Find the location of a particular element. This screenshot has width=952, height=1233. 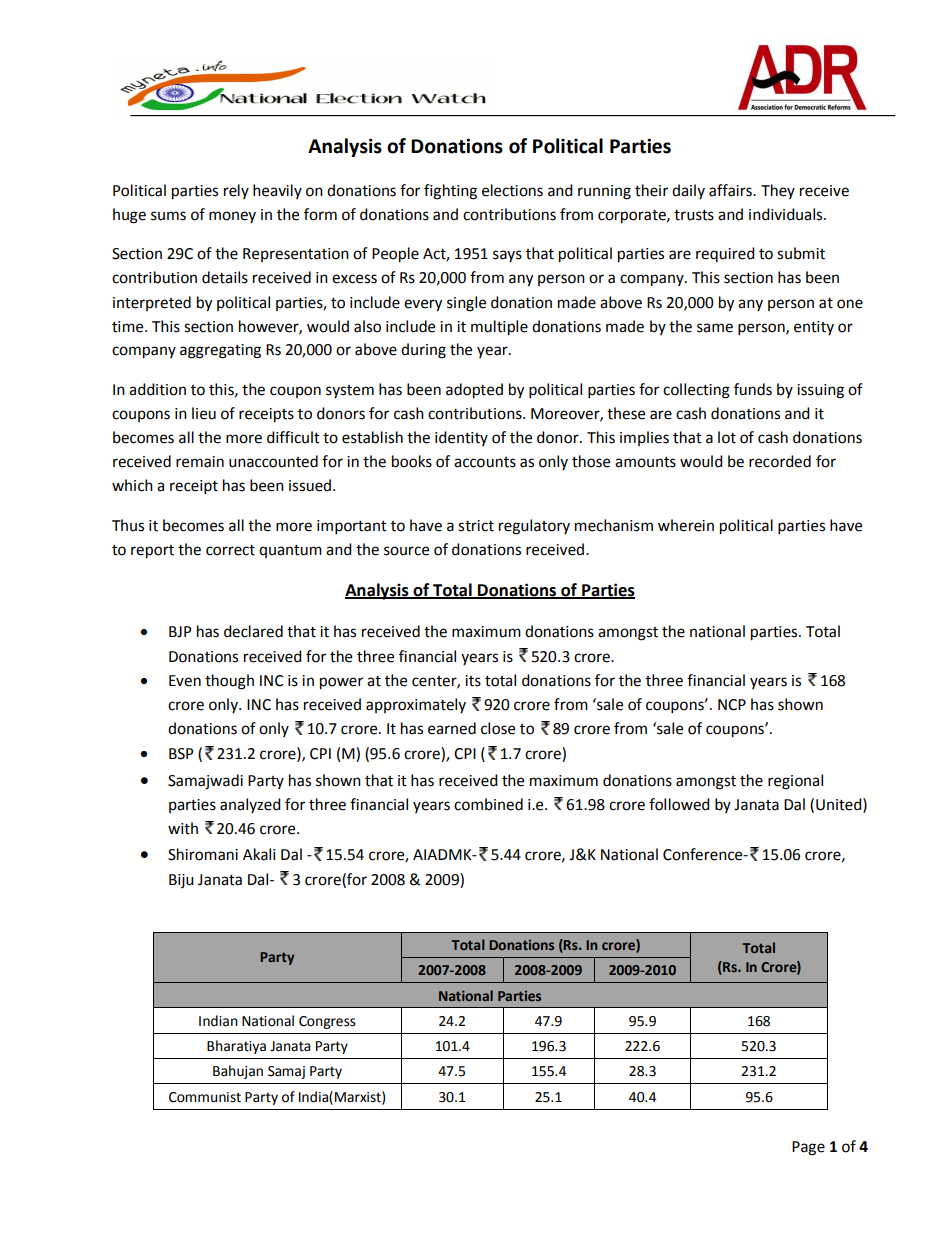

regional is located at coordinates (795, 782).
